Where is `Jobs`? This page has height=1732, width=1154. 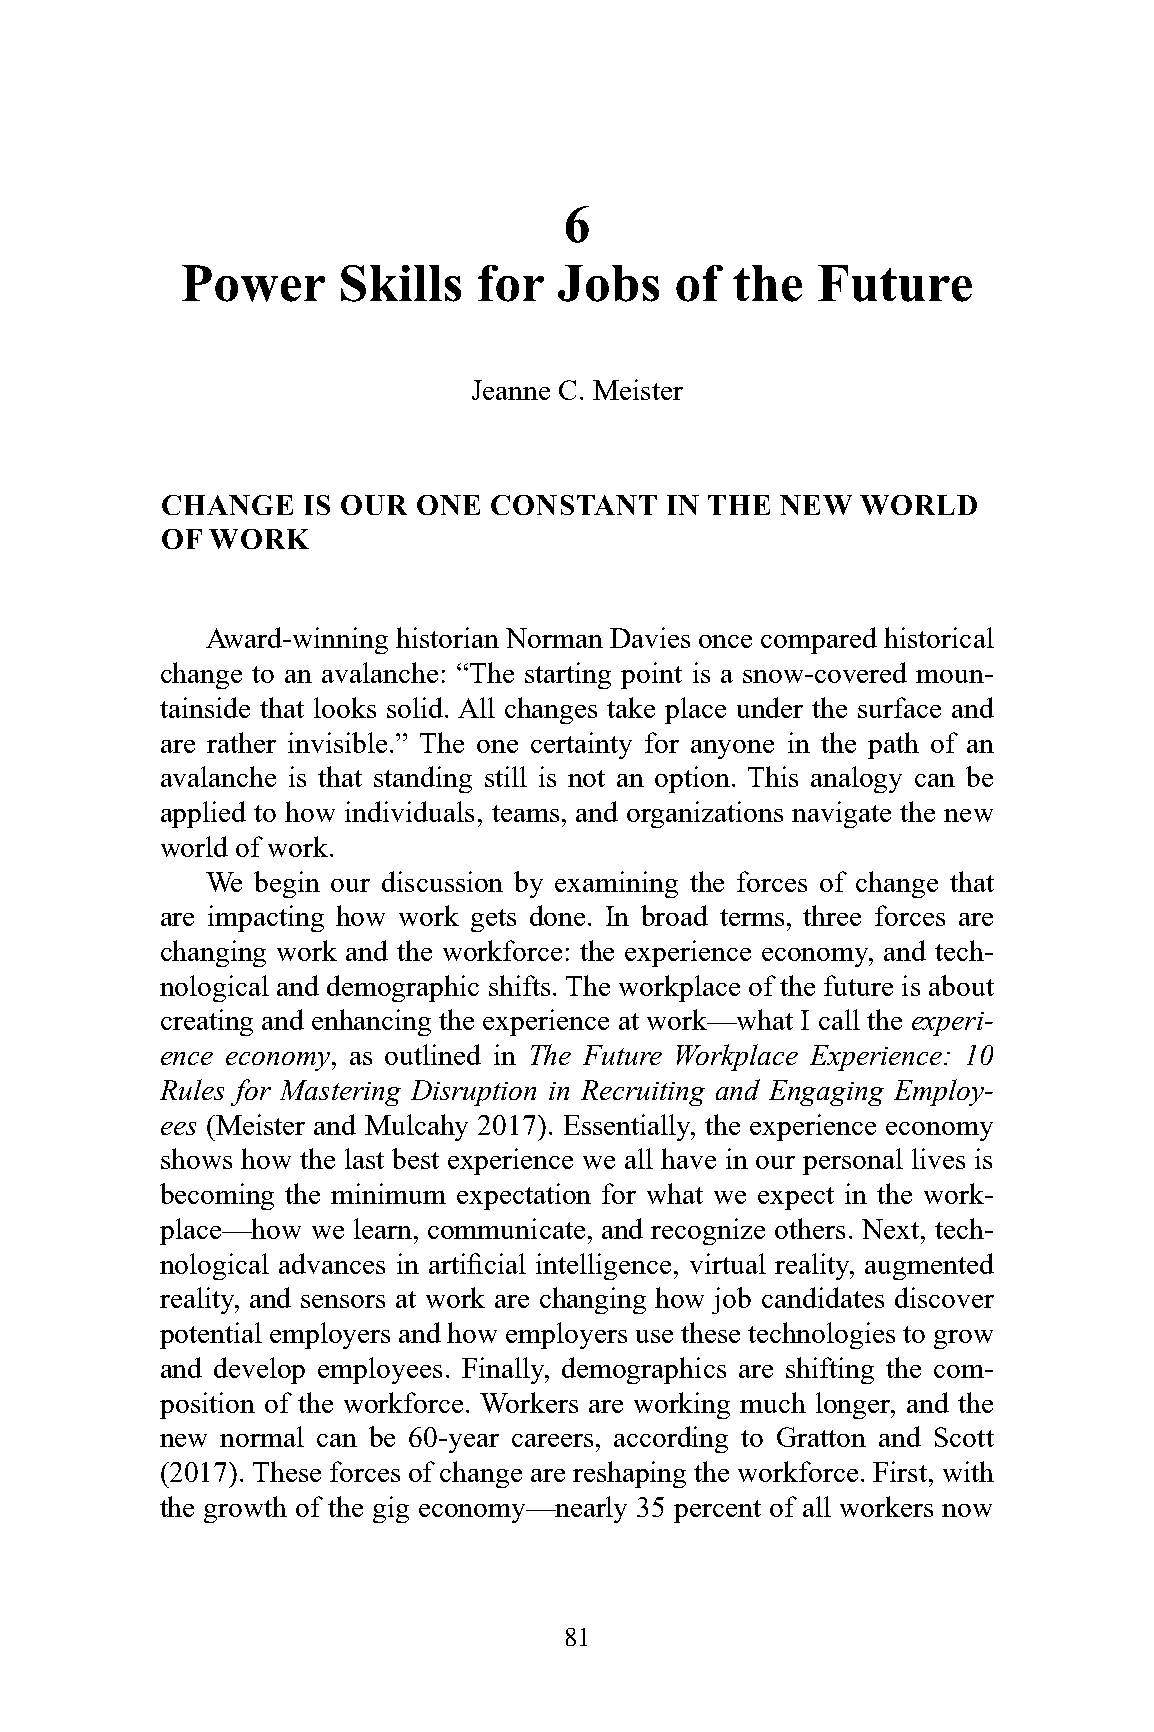
Jobs is located at coordinates (608, 283).
